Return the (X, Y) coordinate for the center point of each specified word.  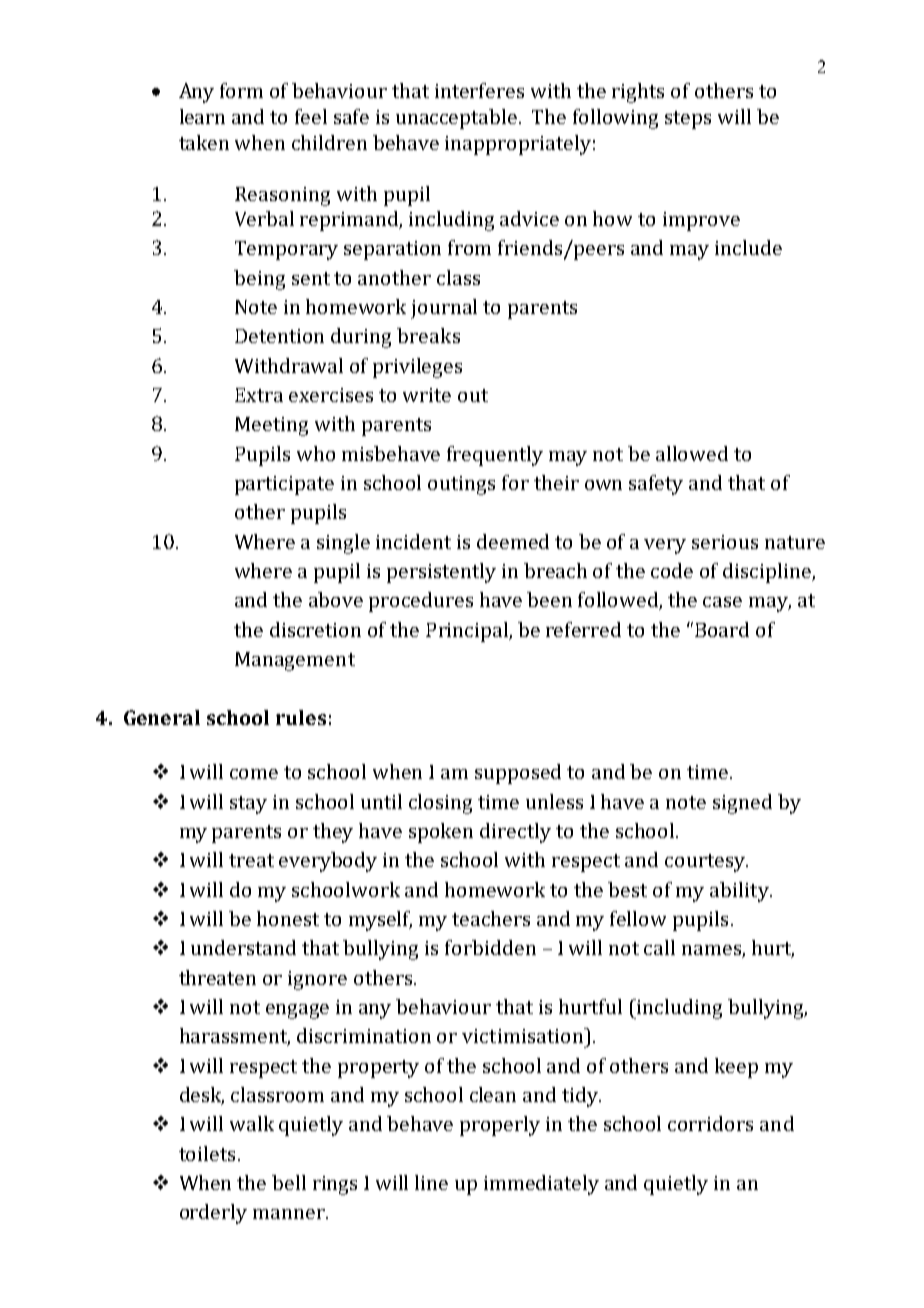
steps (688, 120)
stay (248, 805)
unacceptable (458, 119)
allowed (692, 453)
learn (202, 116)
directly (515, 833)
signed (742, 804)
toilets (207, 1153)
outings (461, 485)
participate (284, 485)
